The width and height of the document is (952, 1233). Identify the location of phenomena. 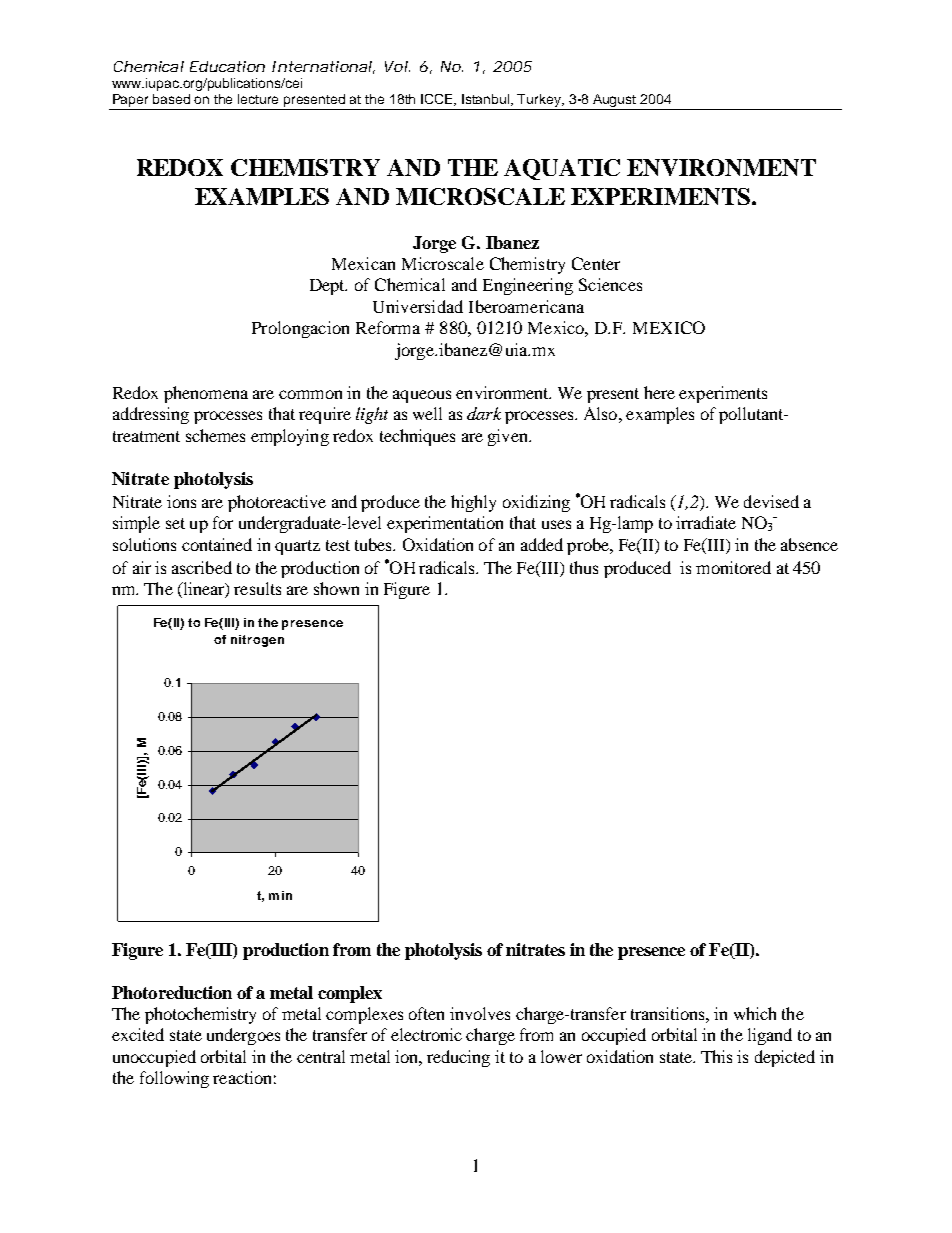
(206, 394).
